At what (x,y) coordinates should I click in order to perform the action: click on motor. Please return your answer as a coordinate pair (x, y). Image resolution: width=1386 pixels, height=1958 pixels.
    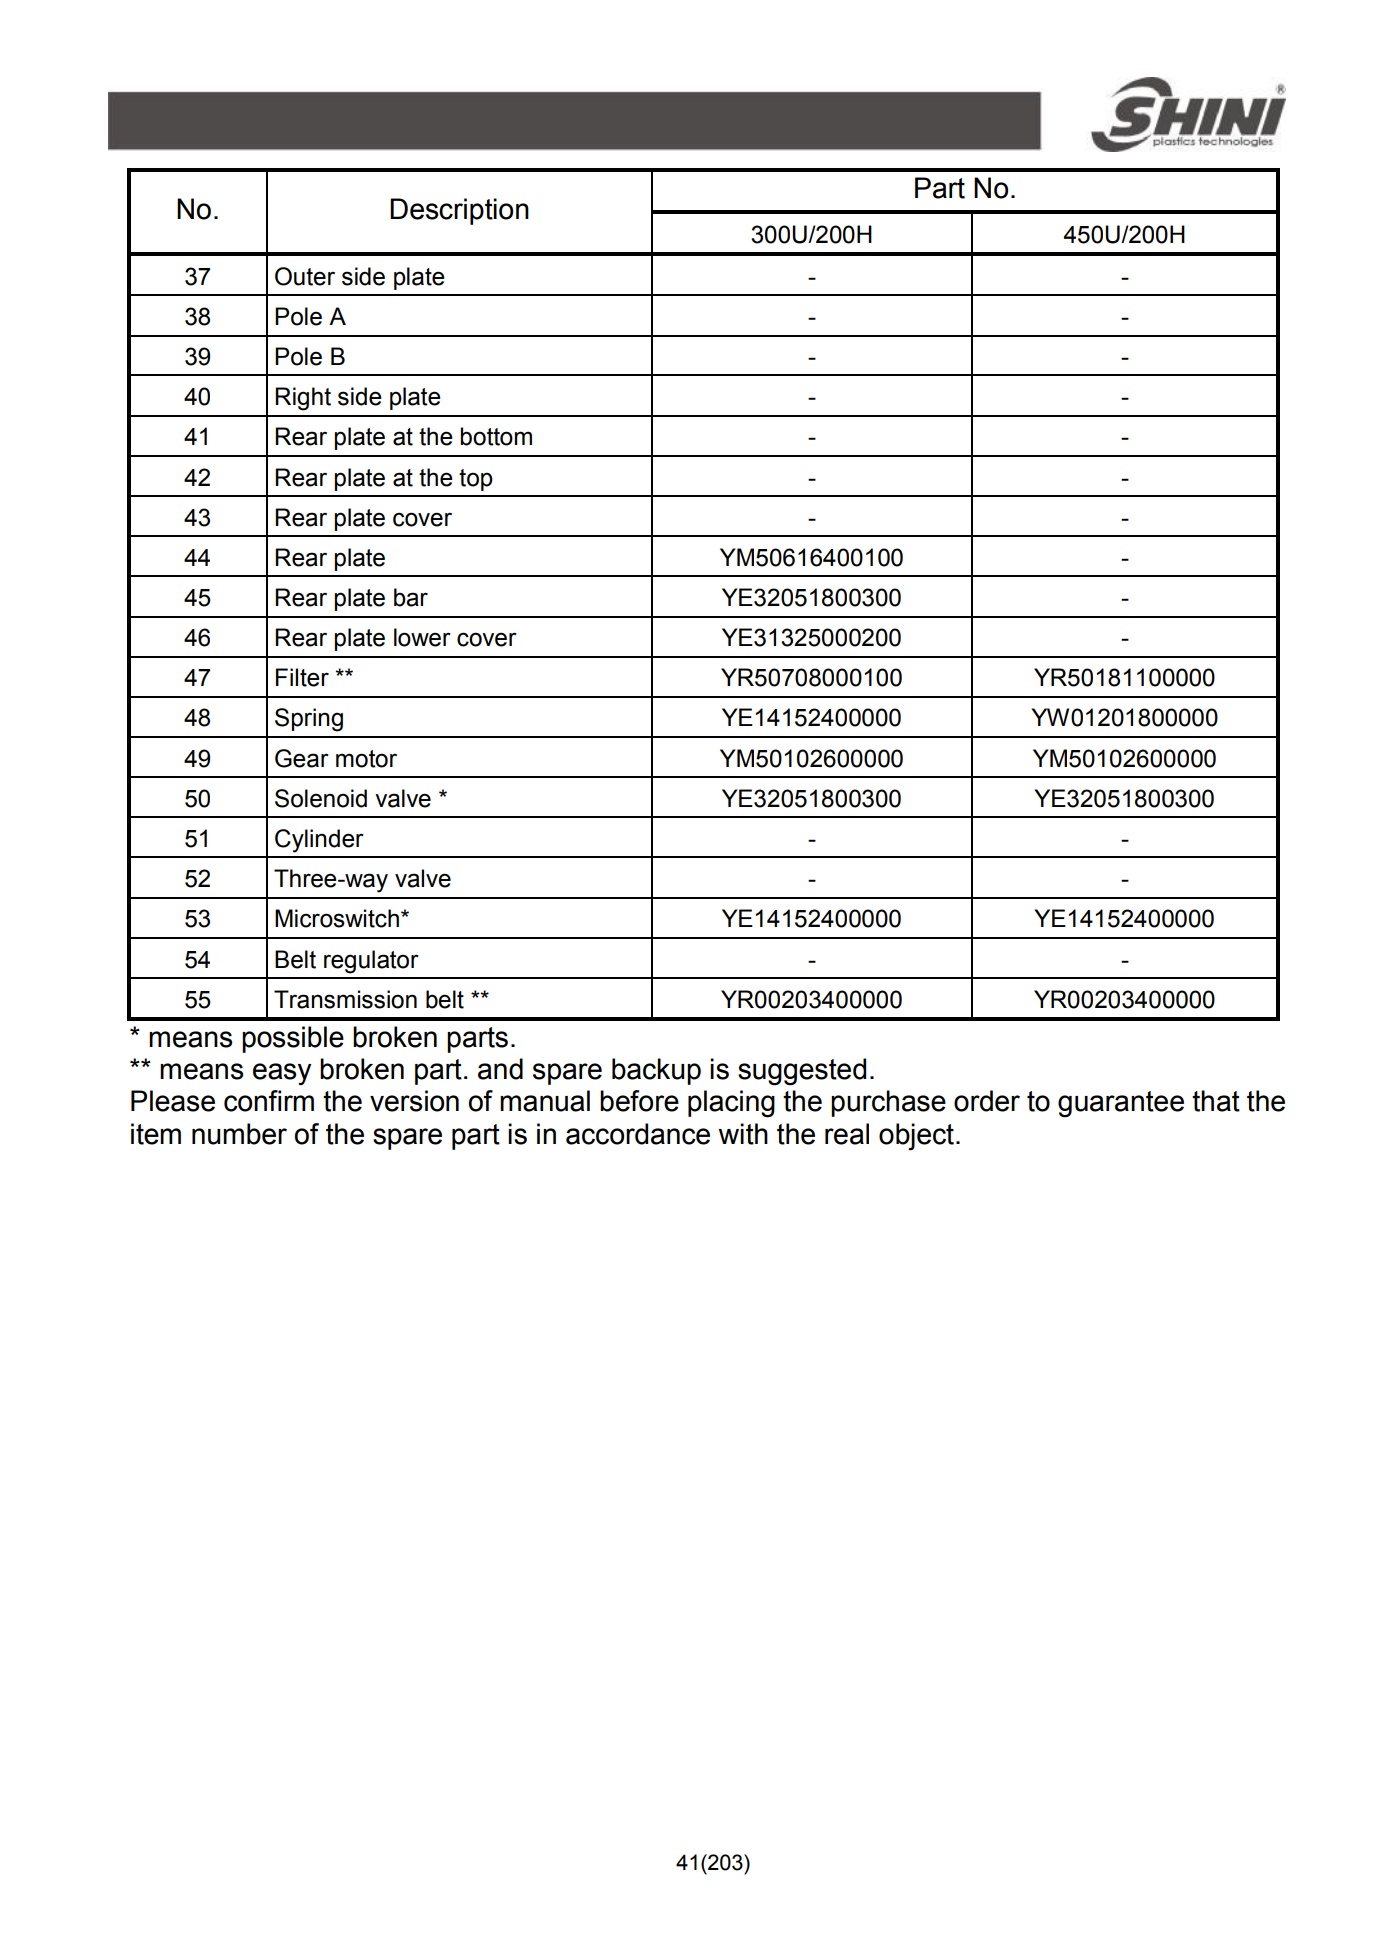
    Looking at the image, I should click on (366, 759).
